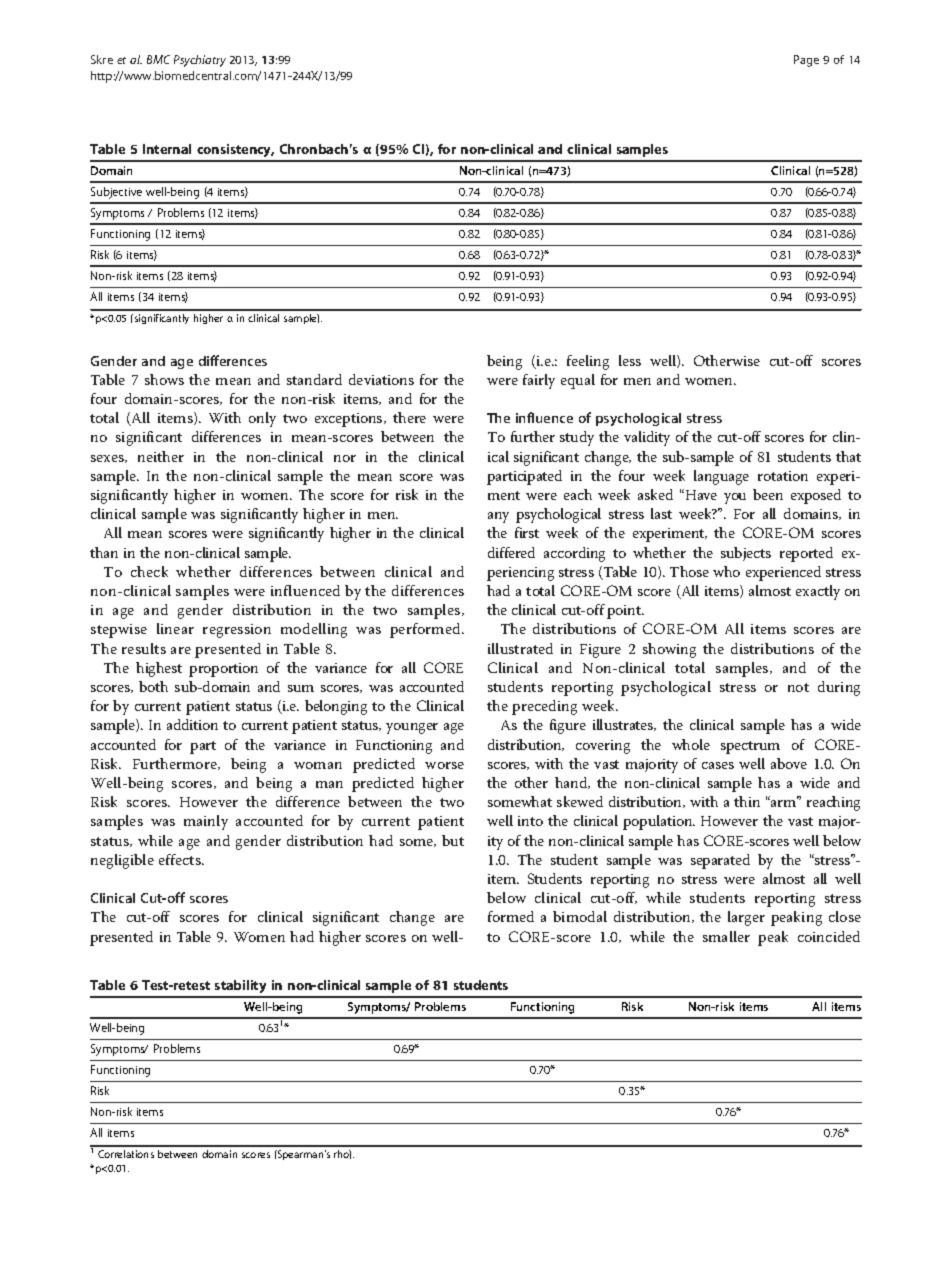 The image size is (952, 1270). Describe the element at coordinates (342, 1154) in the screenshot. I see `rho` at that location.
